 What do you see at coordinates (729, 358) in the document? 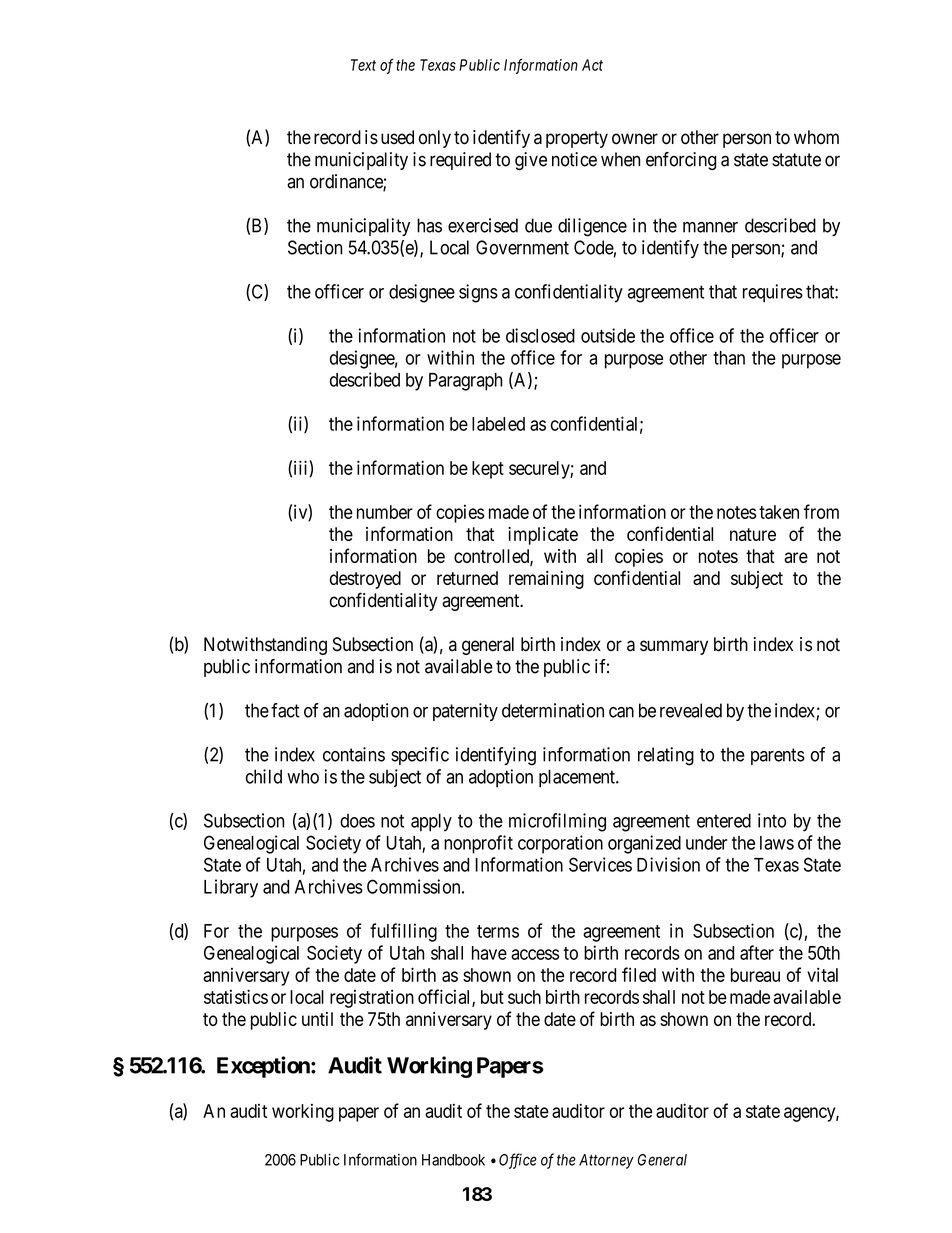
I see `than` at bounding box center [729, 358].
